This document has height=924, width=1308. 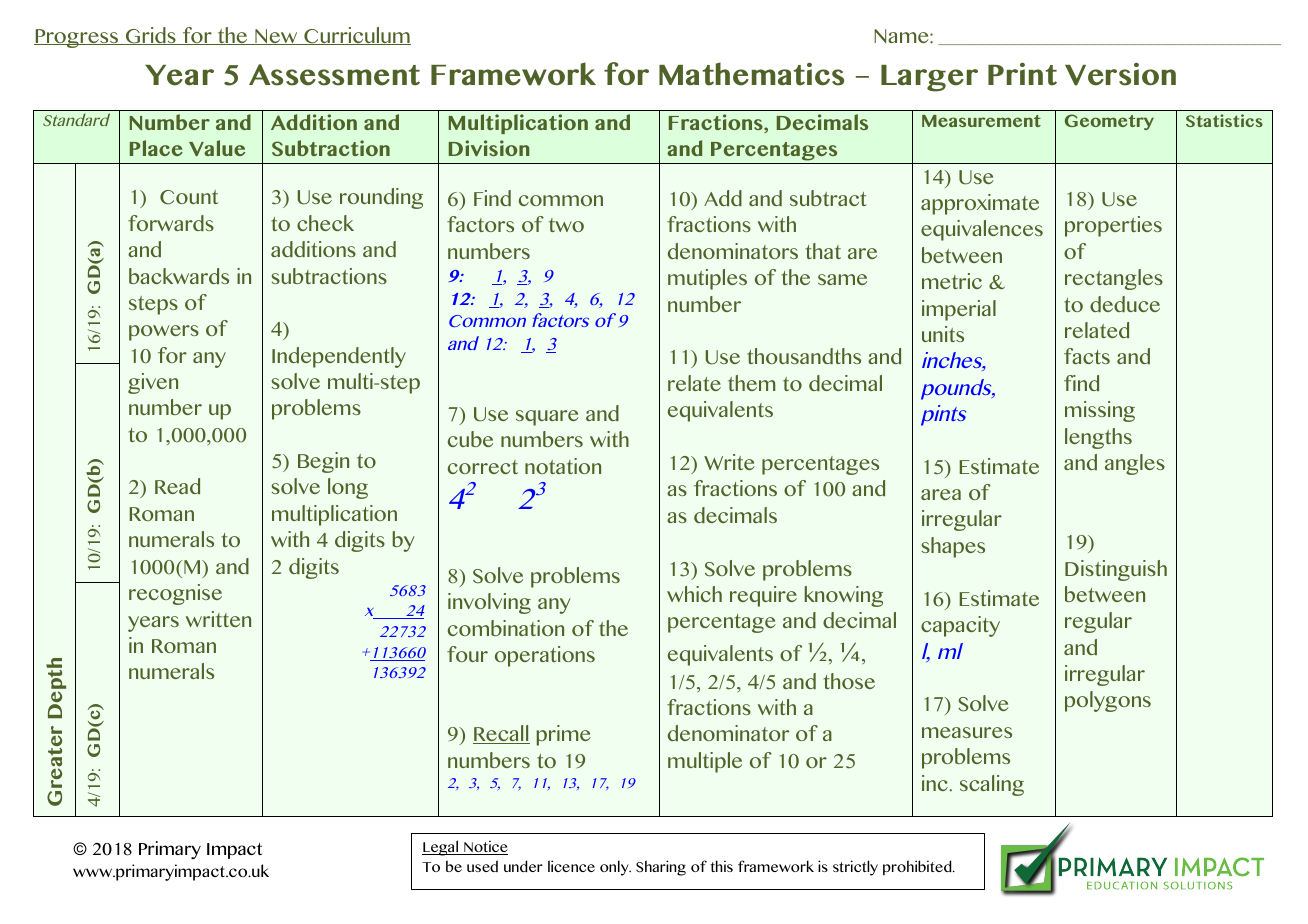 What do you see at coordinates (175, 594) in the document?
I see `recognise` at bounding box center [175, 594].
